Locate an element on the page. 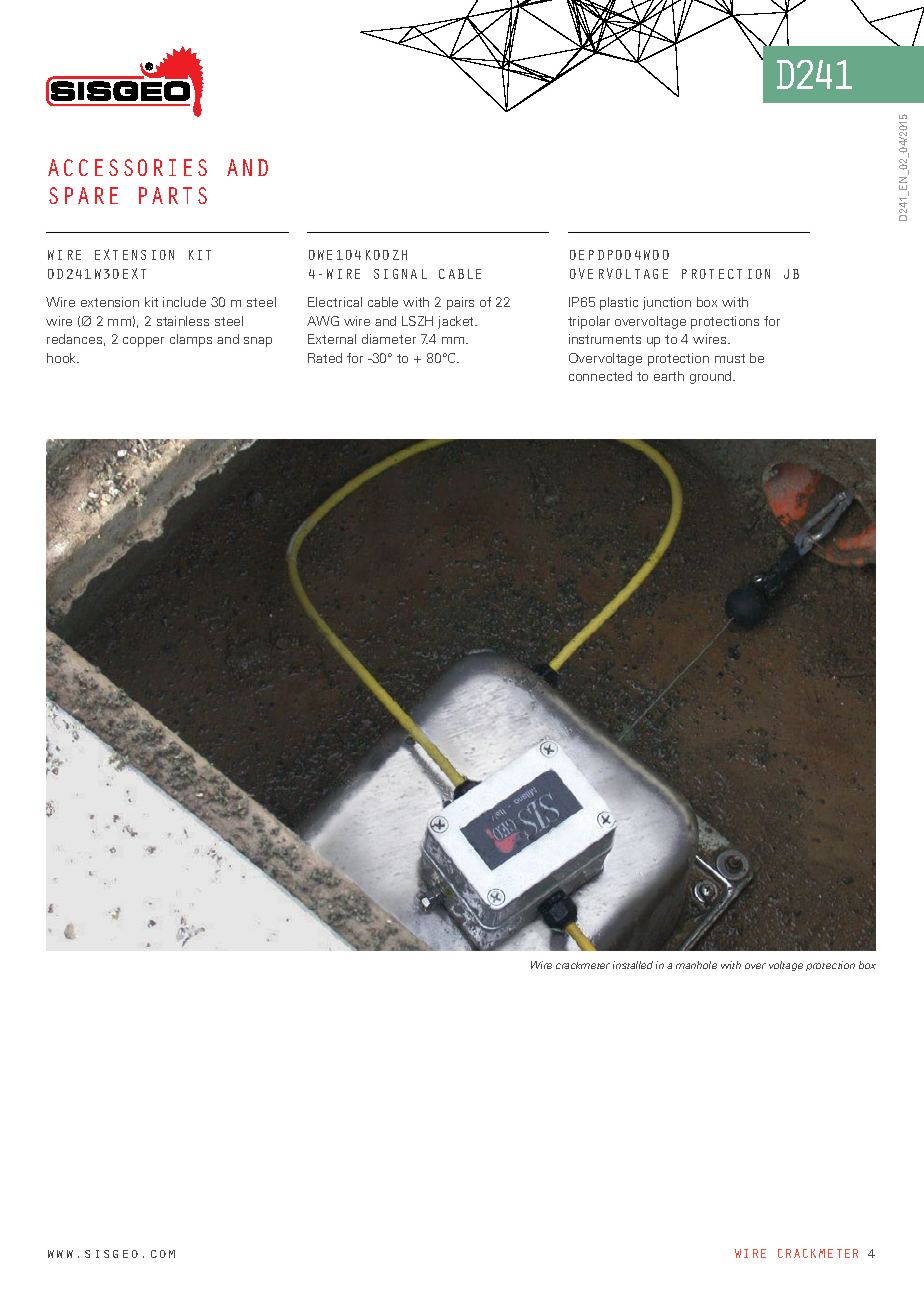 Image resolution: width=924 pixels, height=1308 pixels. parts is located at coordinates (173, 195).
